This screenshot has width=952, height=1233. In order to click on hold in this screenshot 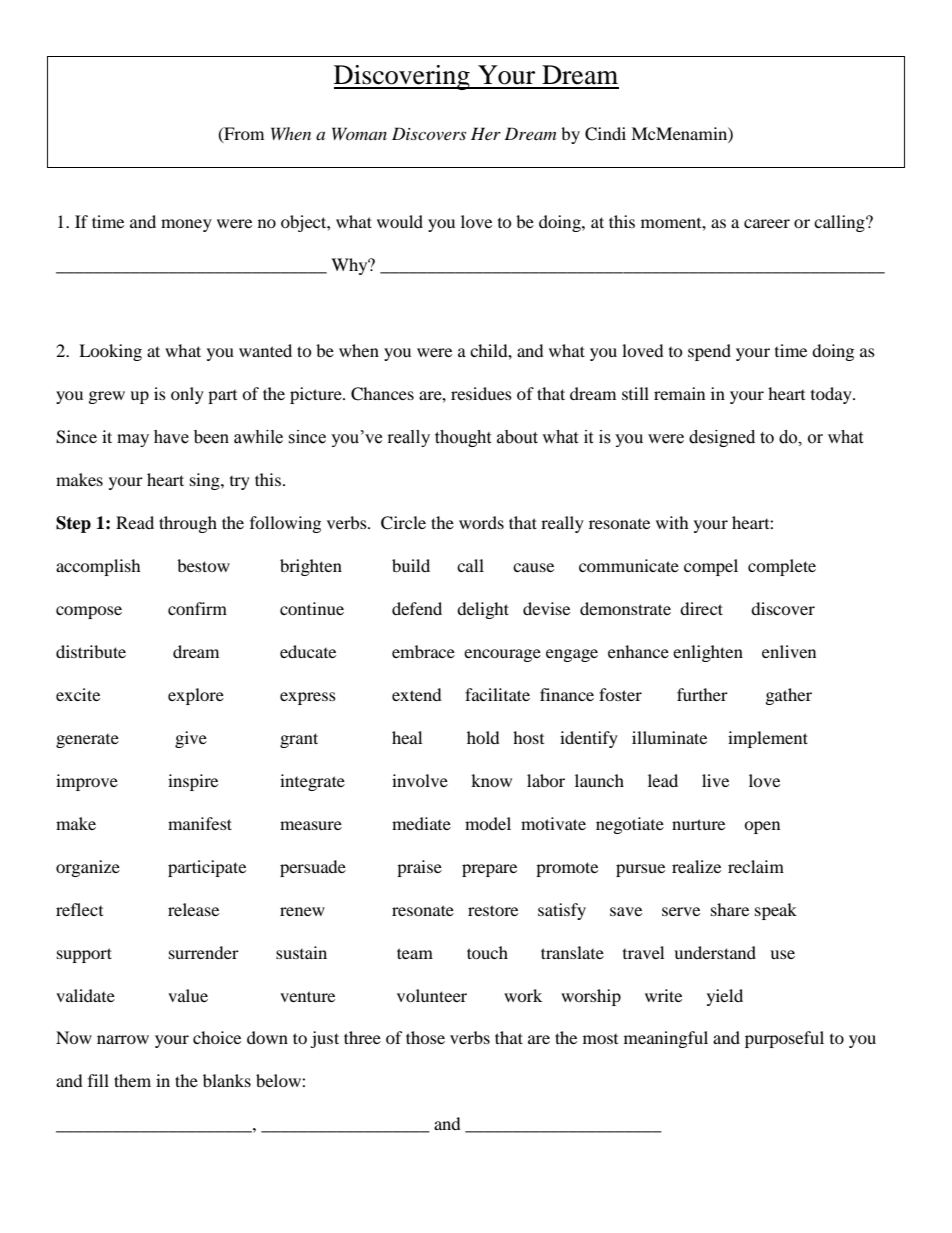, I will do `click(483, 737)`.
